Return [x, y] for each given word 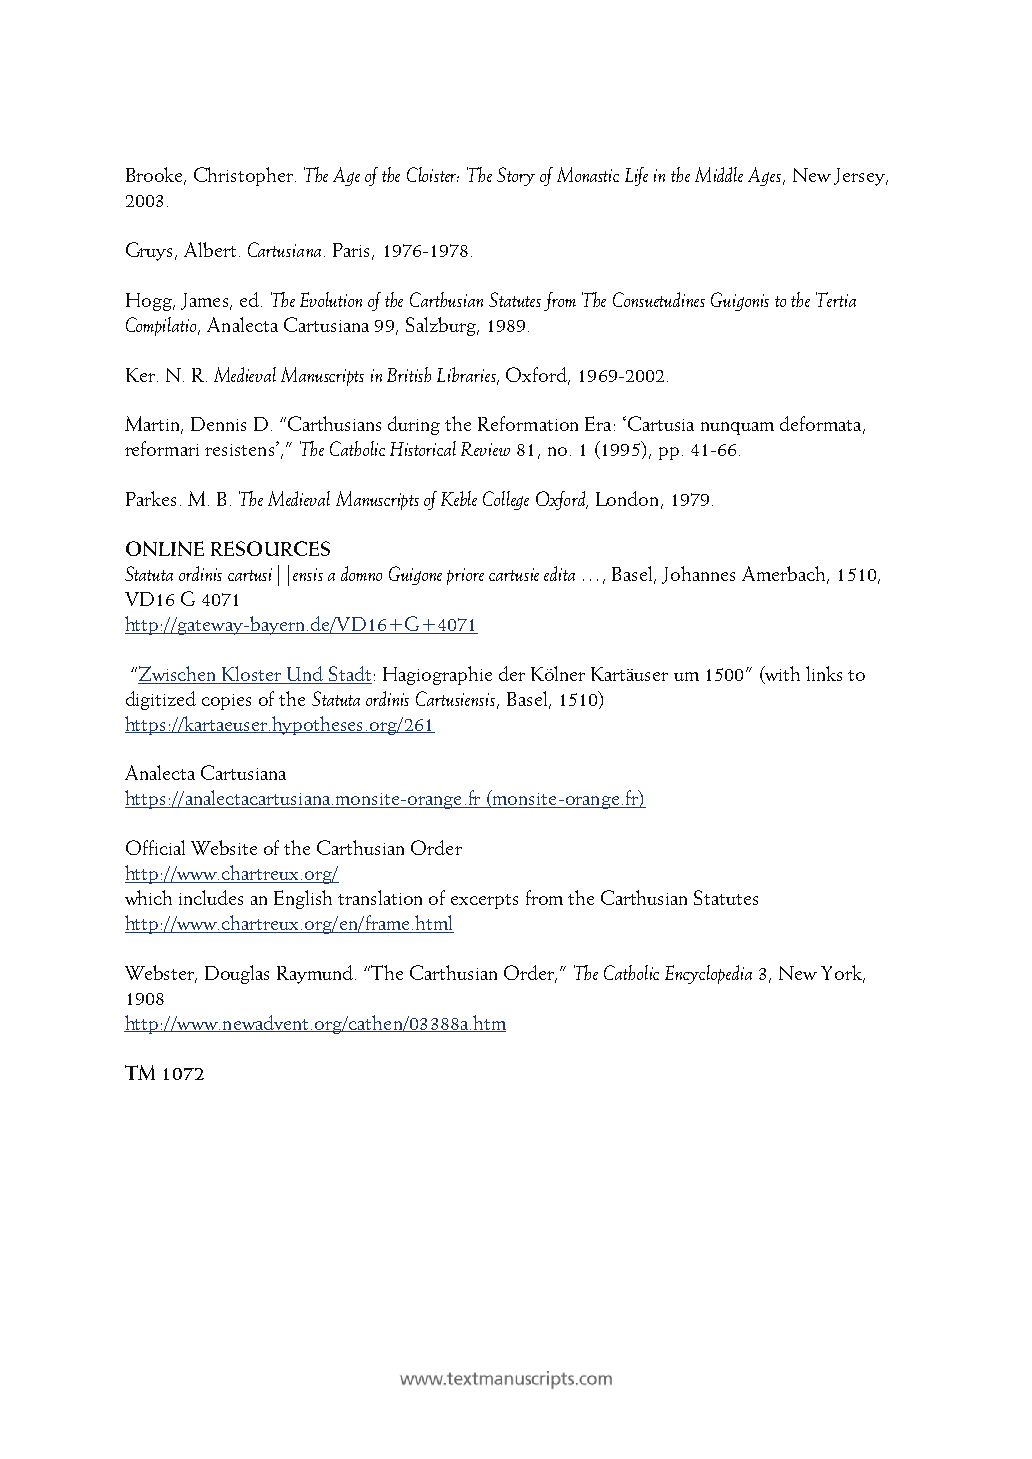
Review [485, 449]
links [824, 673]
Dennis [218, 424]
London [627, 498]
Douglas [237, 974]
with [781, 674]
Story [516, 176]
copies [226, 702]
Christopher [243, 176]
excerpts [484, 901]
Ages [764, 176]
